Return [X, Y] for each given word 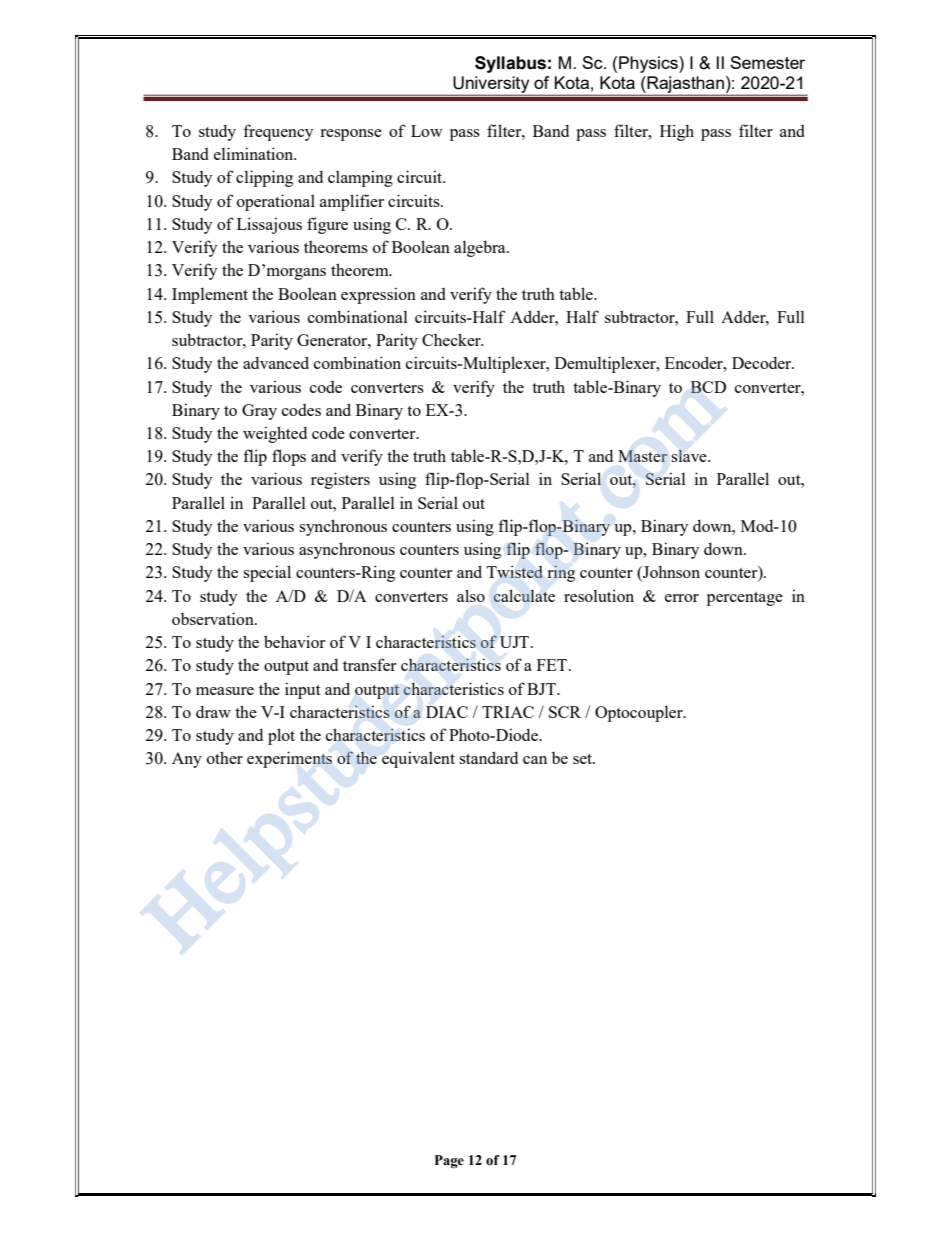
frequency [278, 132]
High [677, 132]
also [471, 595]
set [584, 759]
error [682, 598]
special [267, 573]
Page [449, 1161]
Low [427, 131]
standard [488, 757]
